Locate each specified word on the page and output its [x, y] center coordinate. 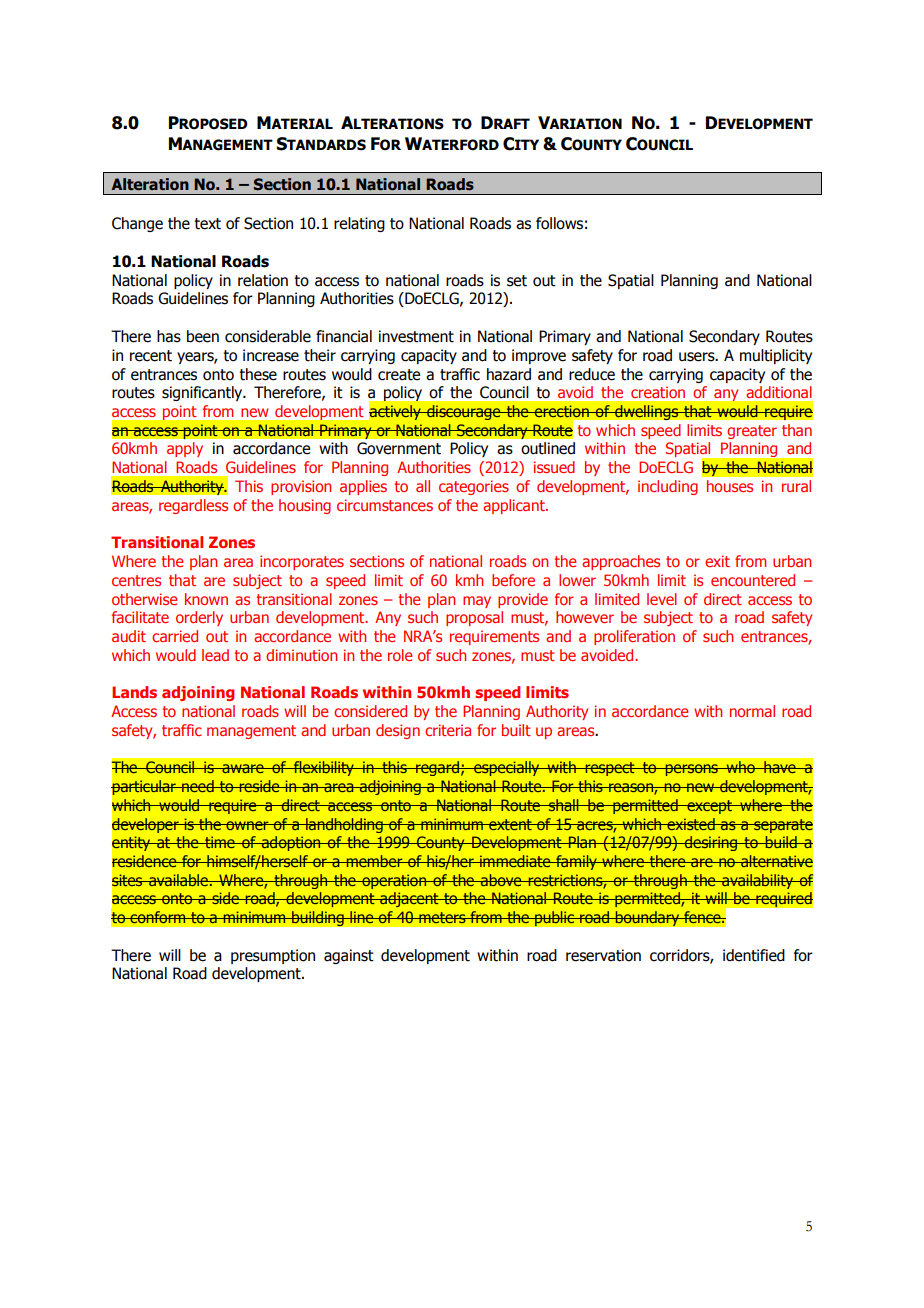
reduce [592, 374]
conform [158, 917]
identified [754, 955]
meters [442, 917]
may [477, 602]
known [206, 599]
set [517, 281]
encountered [753, 580]
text [207, 224]
